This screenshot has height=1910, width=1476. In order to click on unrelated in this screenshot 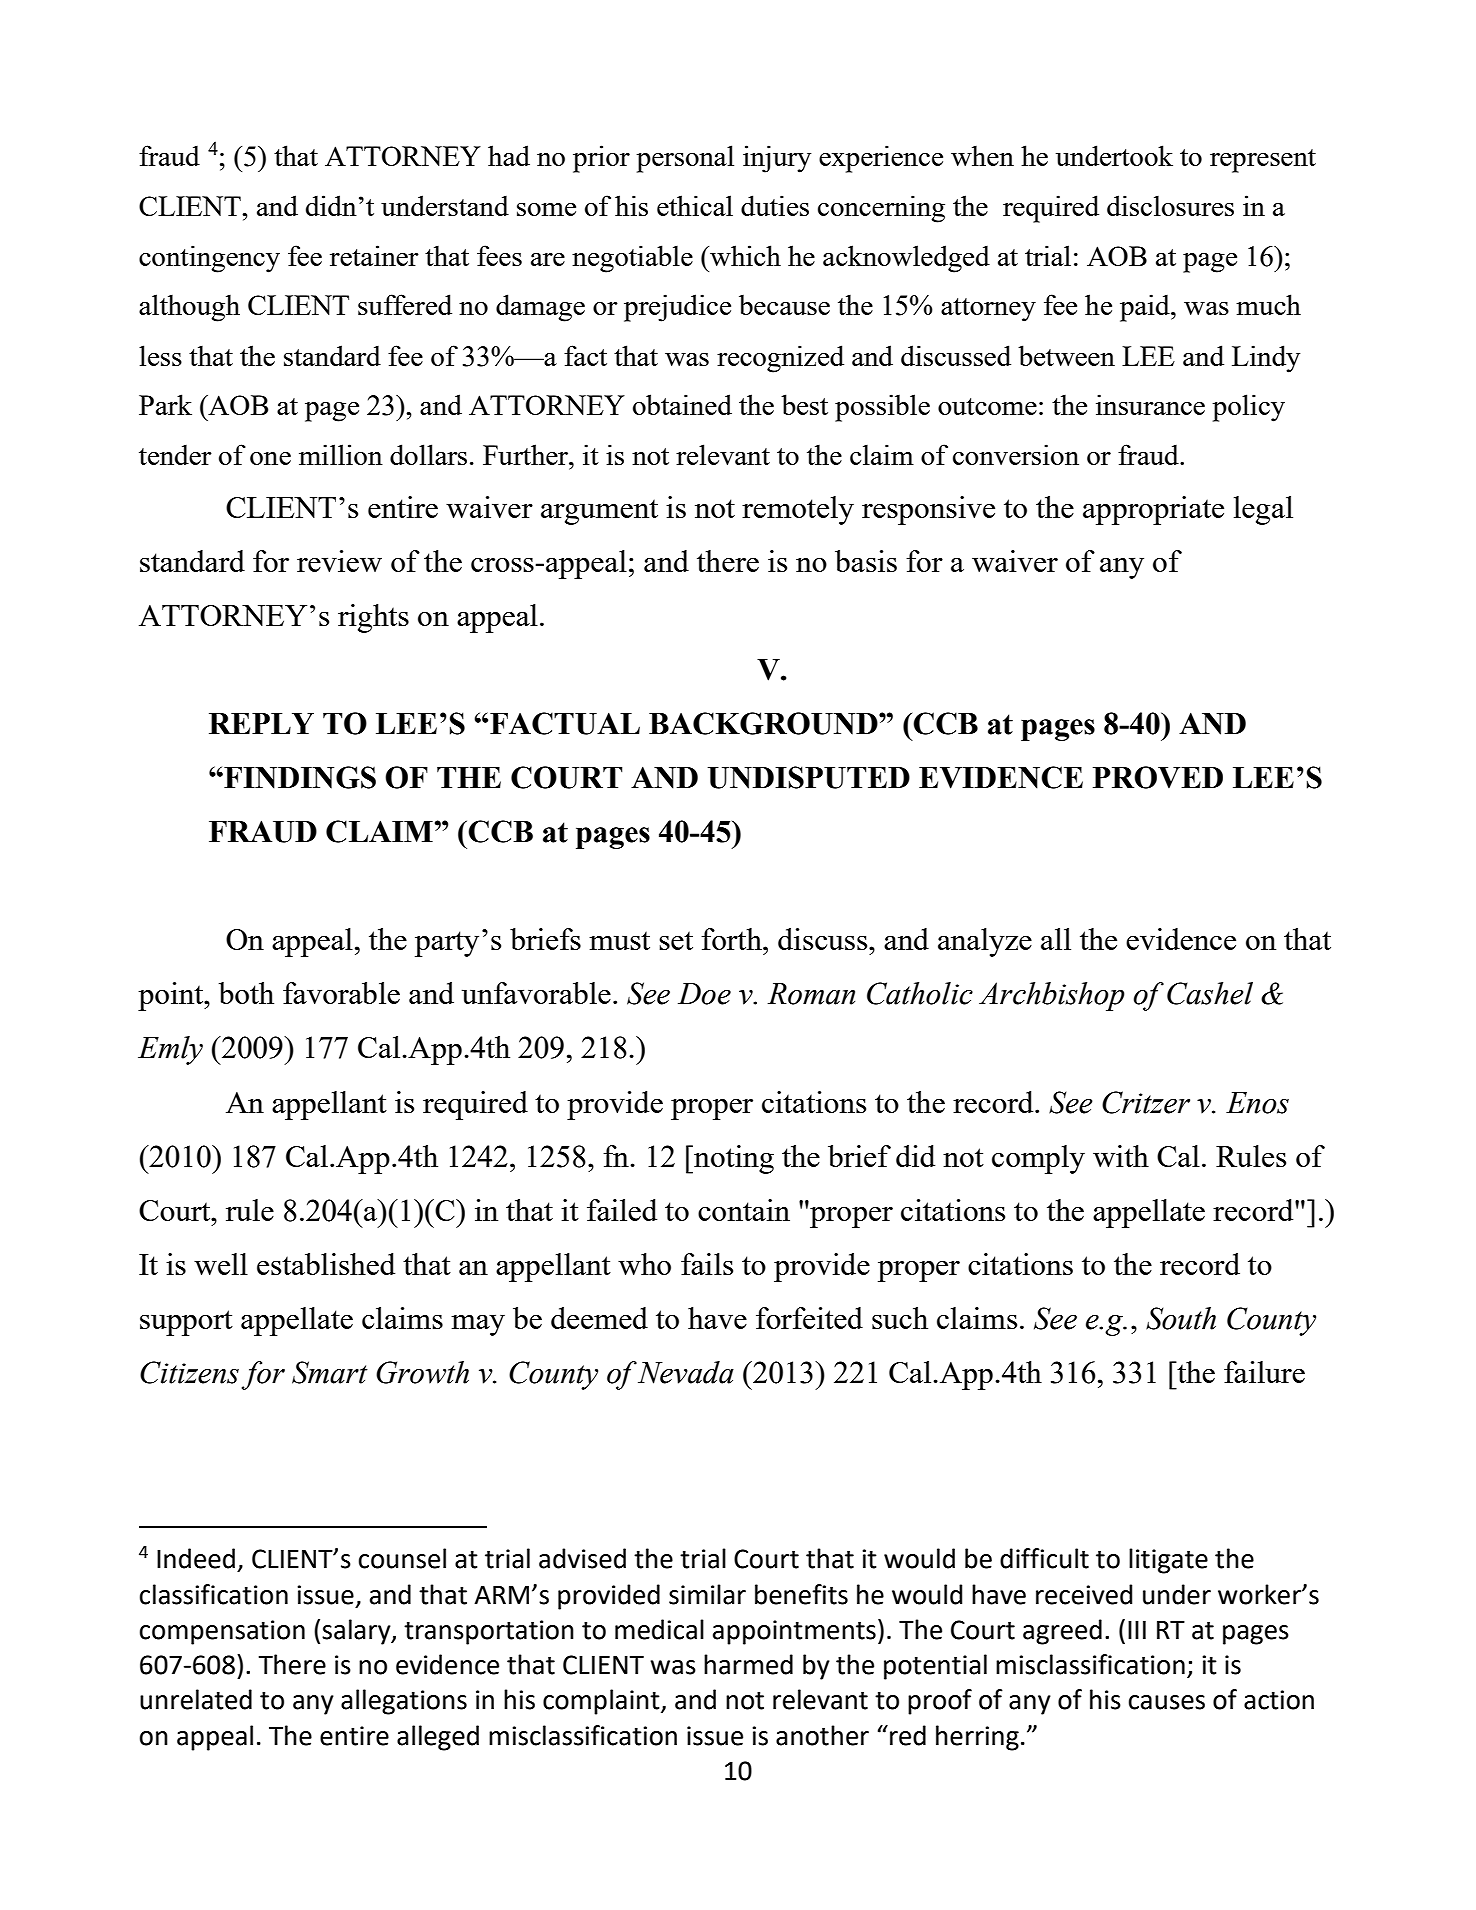, I will do `click(196, 1699)`.
